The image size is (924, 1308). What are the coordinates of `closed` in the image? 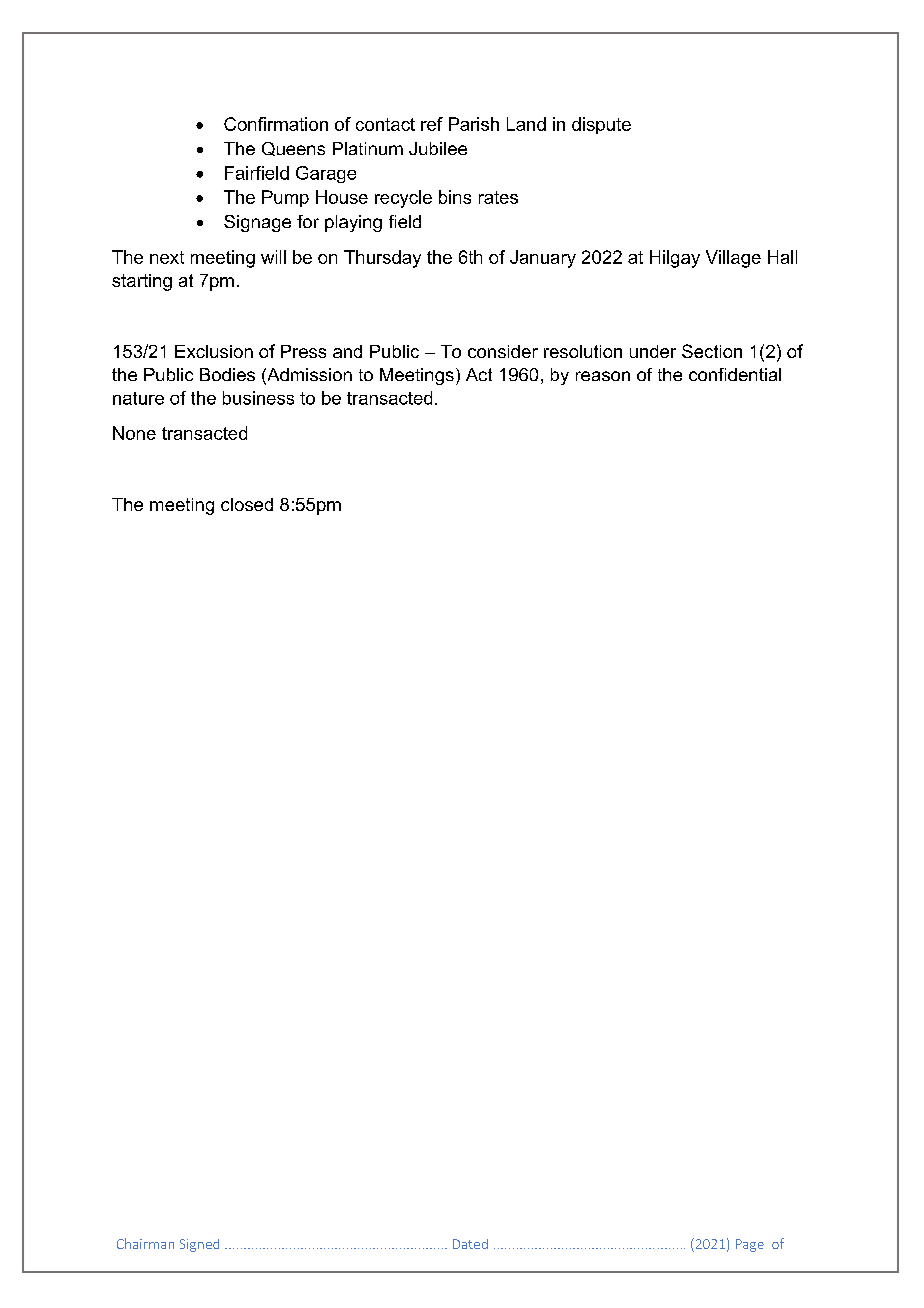 It's located at (247, 504).
